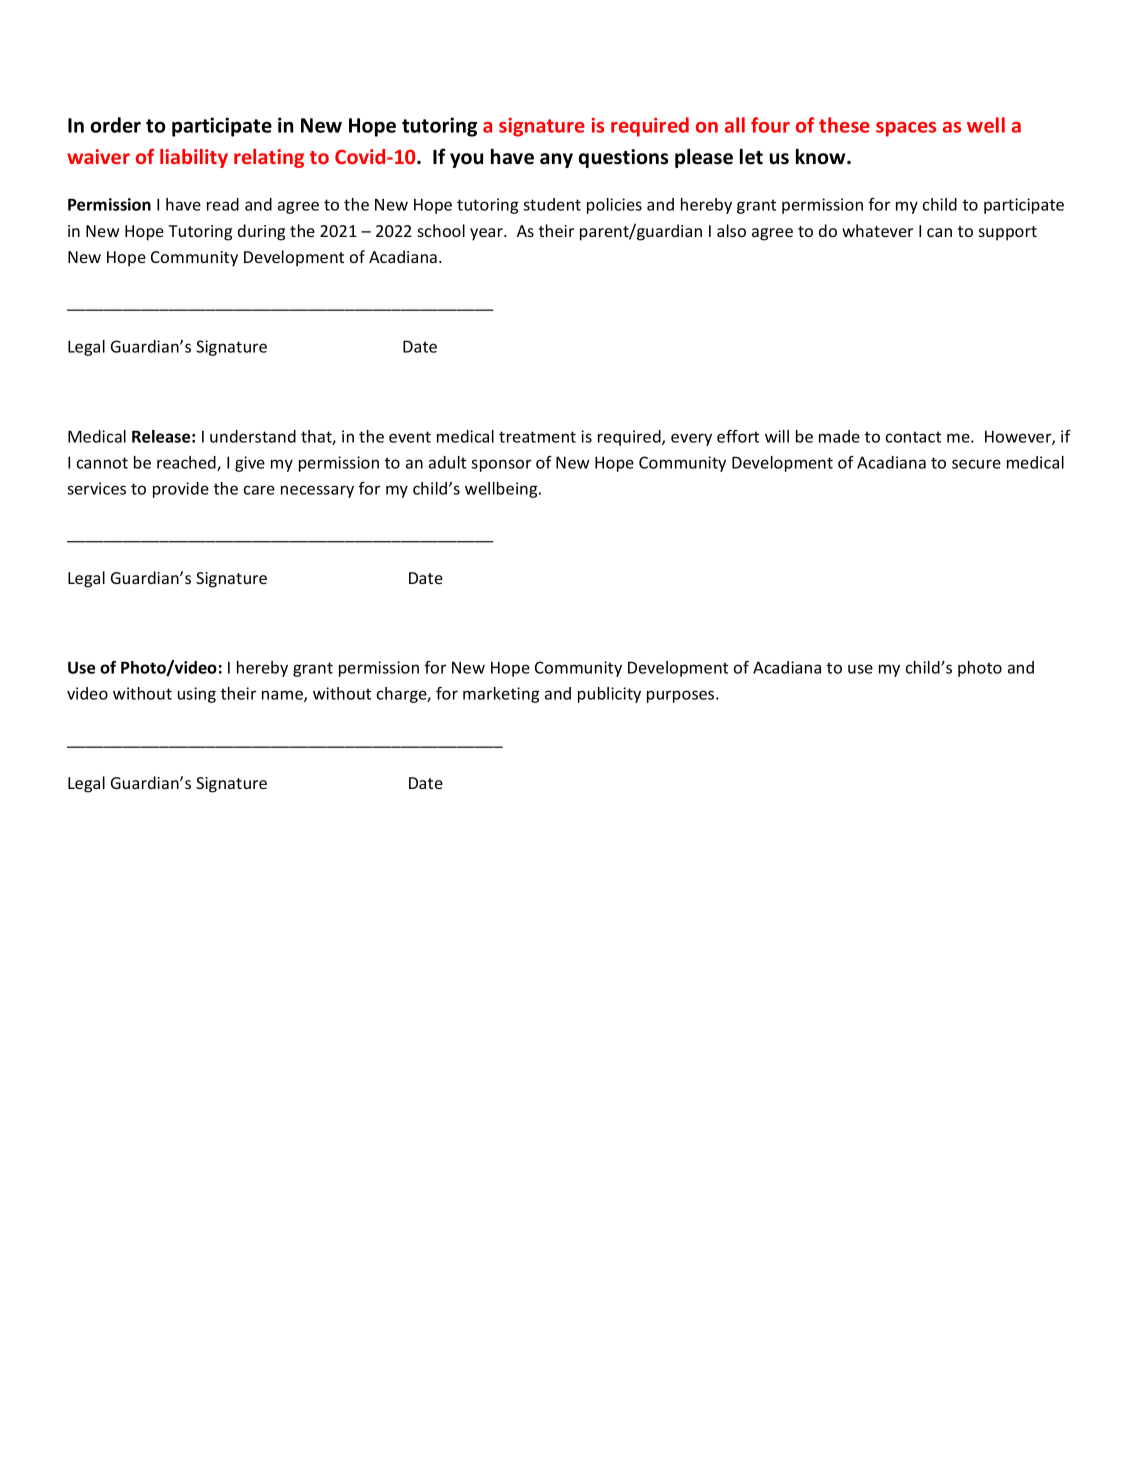  Describe the element at coordinates (197, 695) in the screenshot. I see `using` at that location.
